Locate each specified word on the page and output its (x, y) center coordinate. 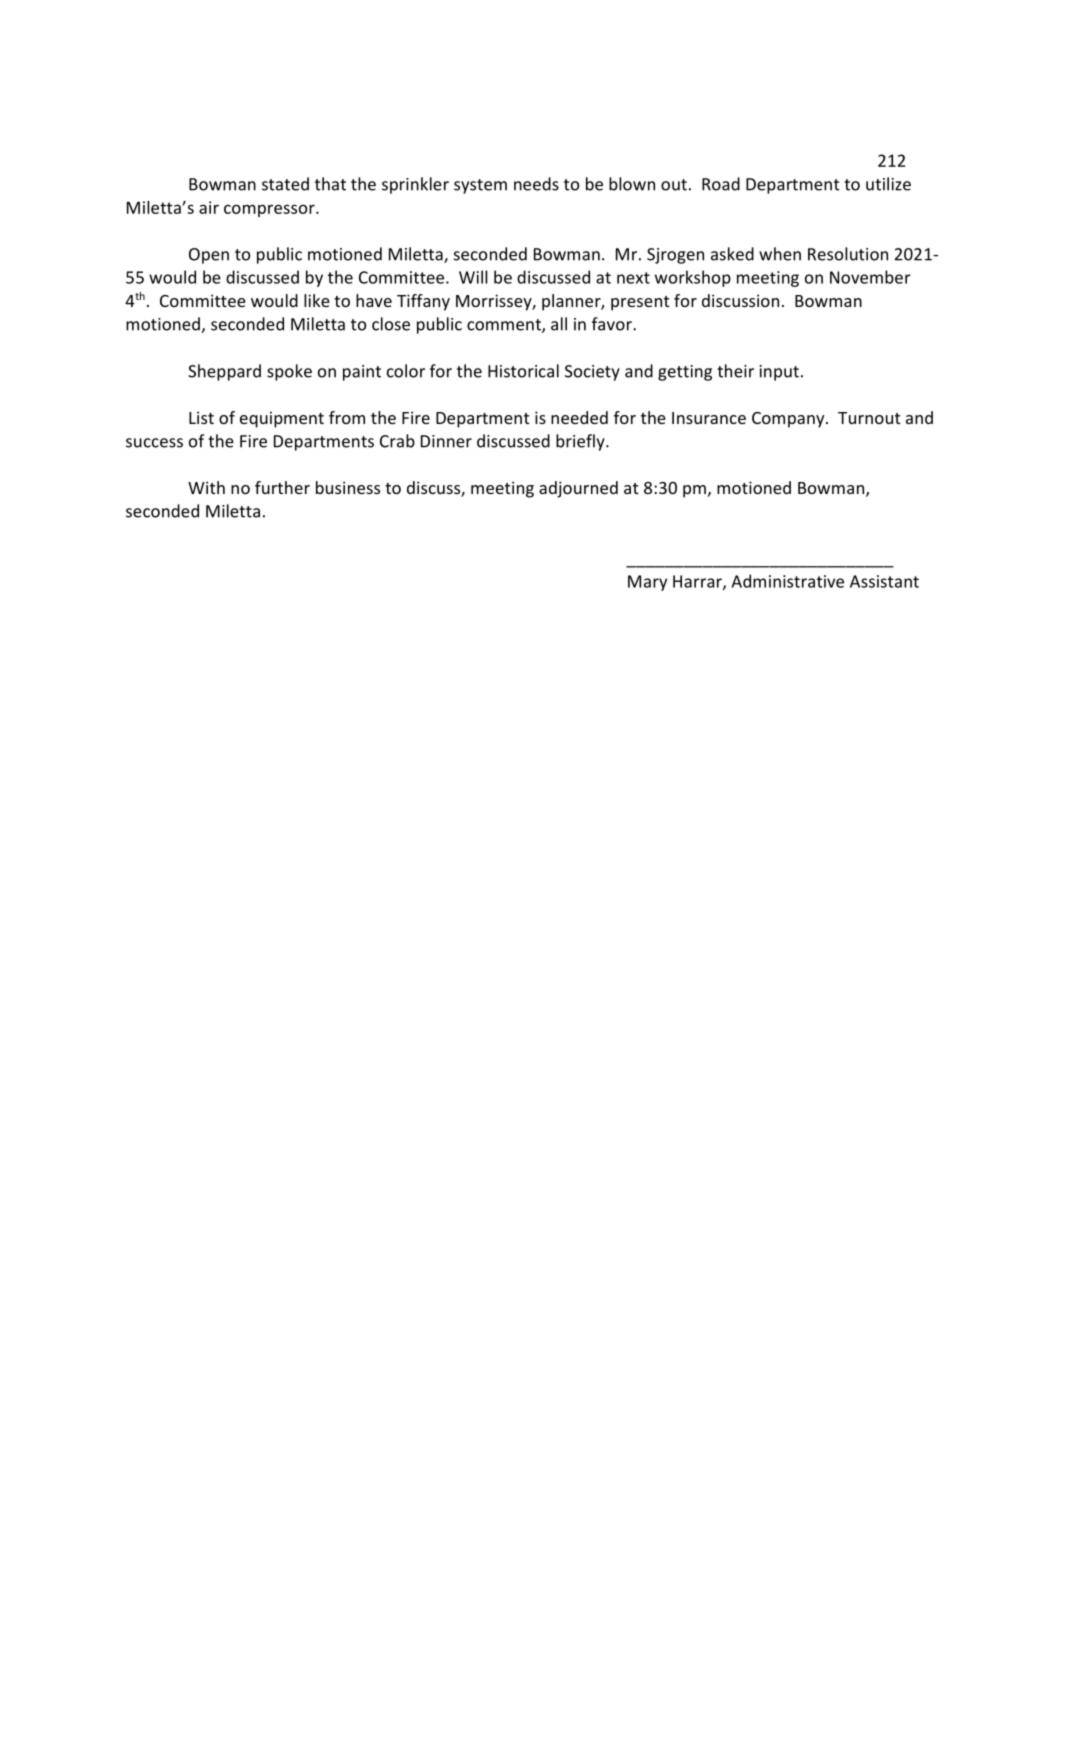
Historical (523, 371)
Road (721, 184)
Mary (647, 583)
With (206, 487)
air (209, 207)
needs (536, 184)
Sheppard (224, 372)
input (779, 373)
